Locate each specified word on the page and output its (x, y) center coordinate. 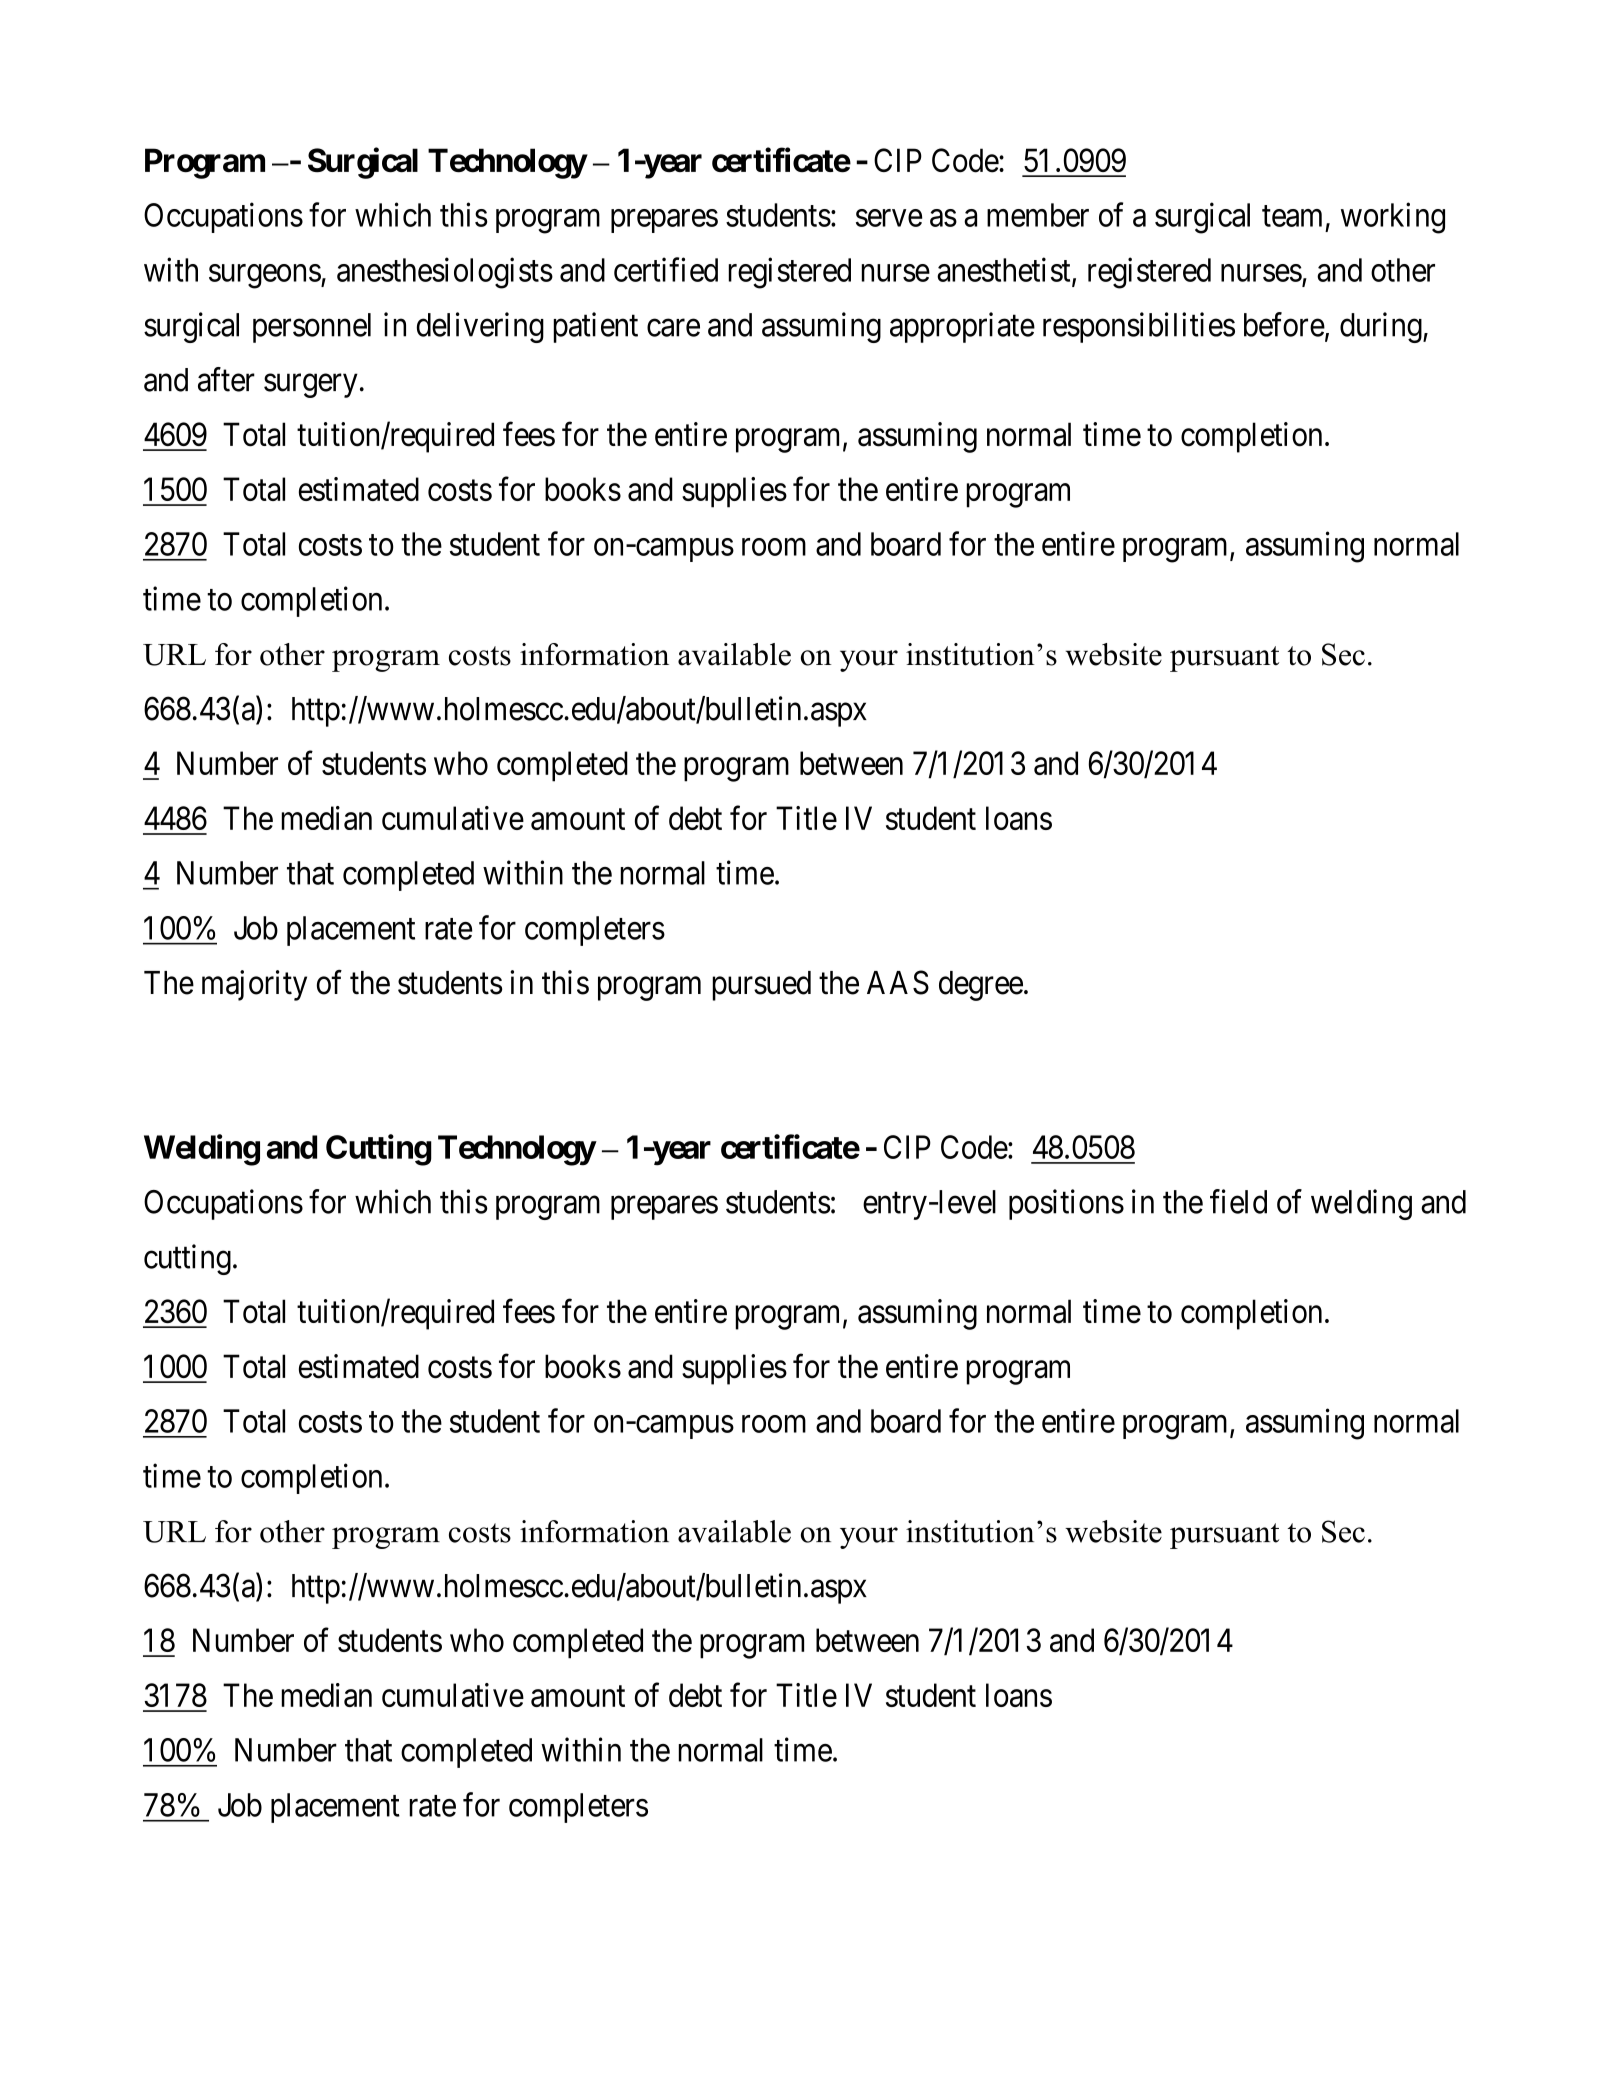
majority (254, 985)
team (1292, 216)
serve (889, 218)
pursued (761, 986)
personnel (312, 328)
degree (981, 986)
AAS (898, 982)
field (1238, 1201)
